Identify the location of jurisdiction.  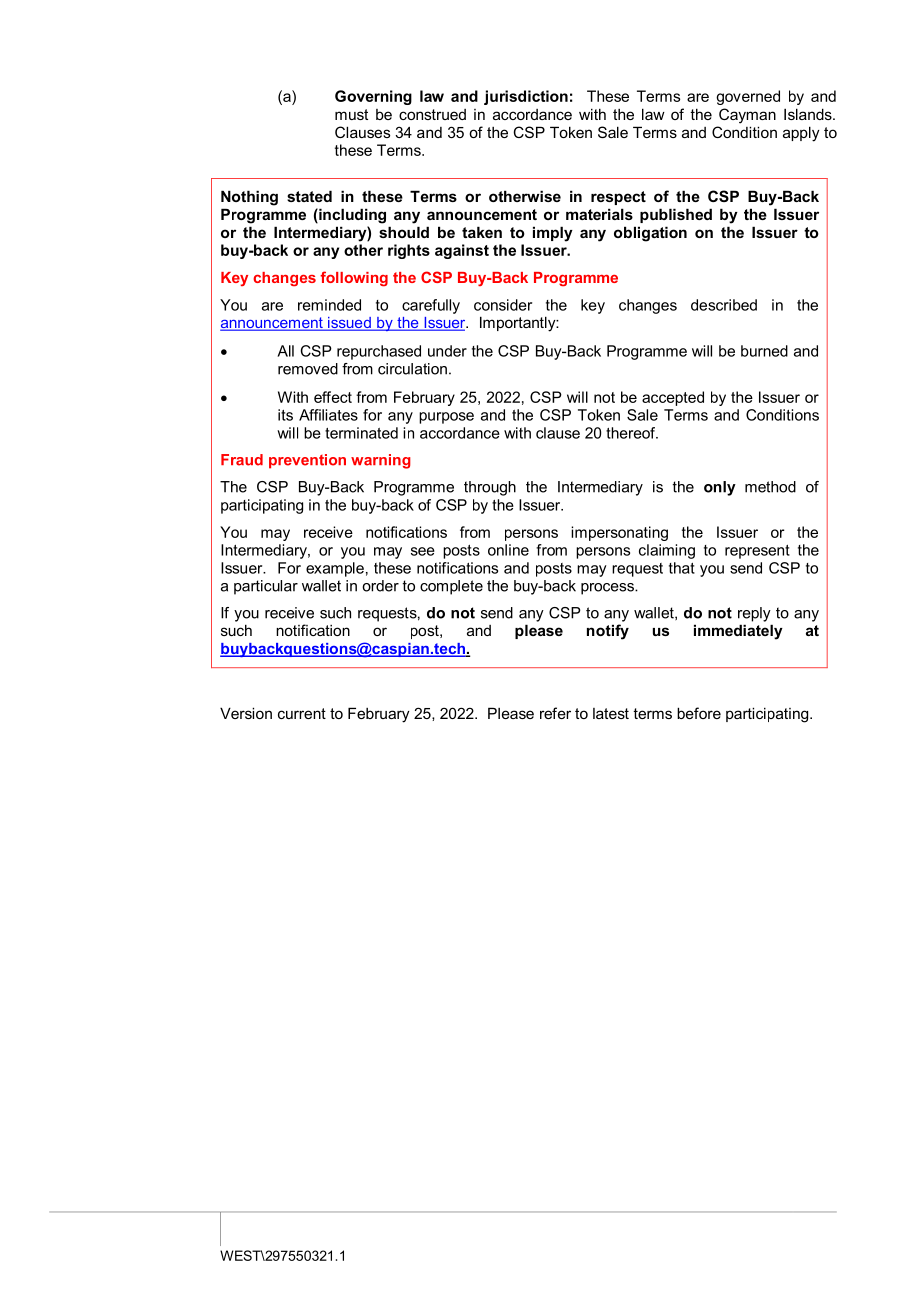
(526, 97).
